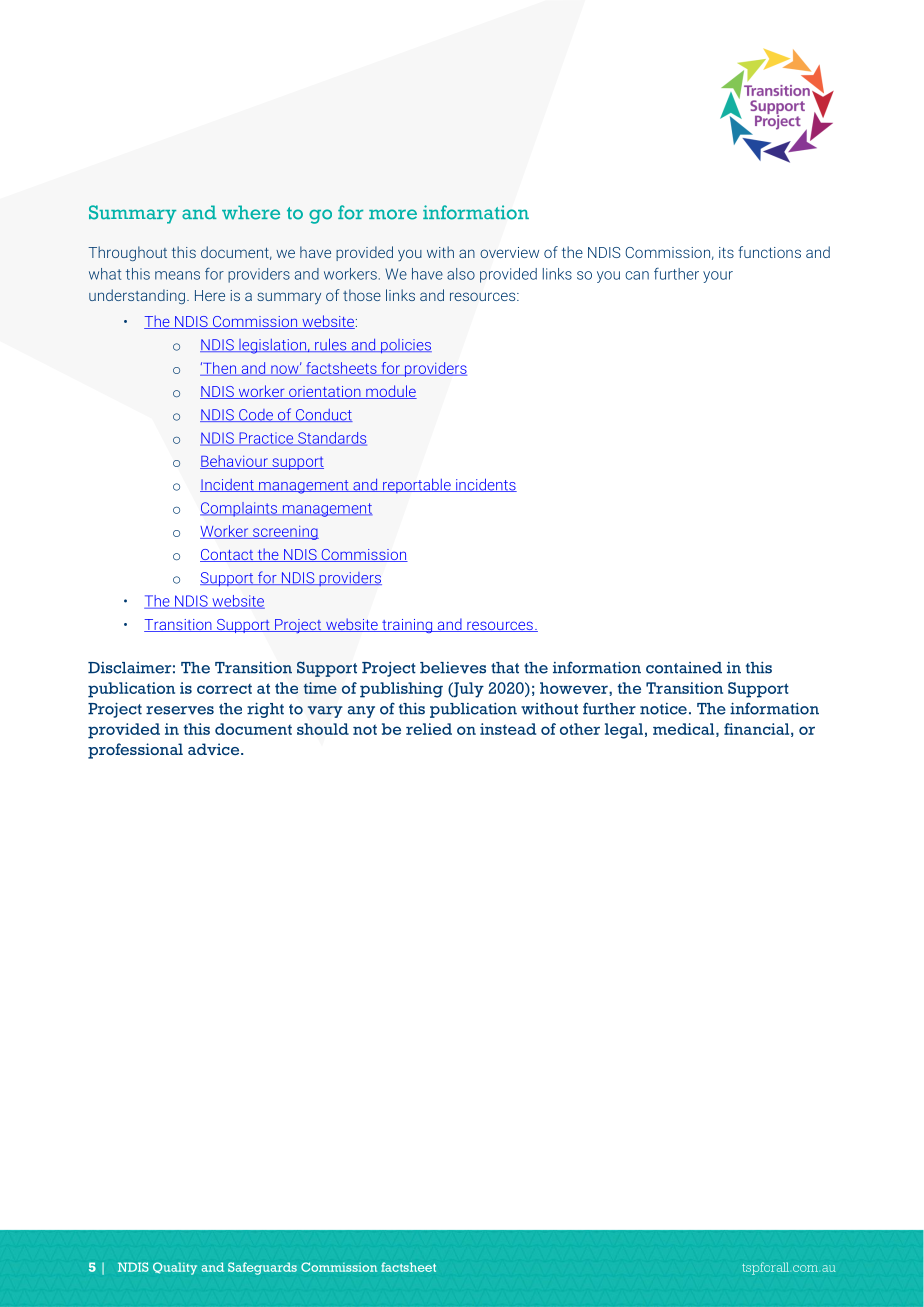 Image resolution: width=924 pixels, height=1307 pixels. Describe the element at coordinates (429, 729) in the screenshot. I see `relied` at that location.
